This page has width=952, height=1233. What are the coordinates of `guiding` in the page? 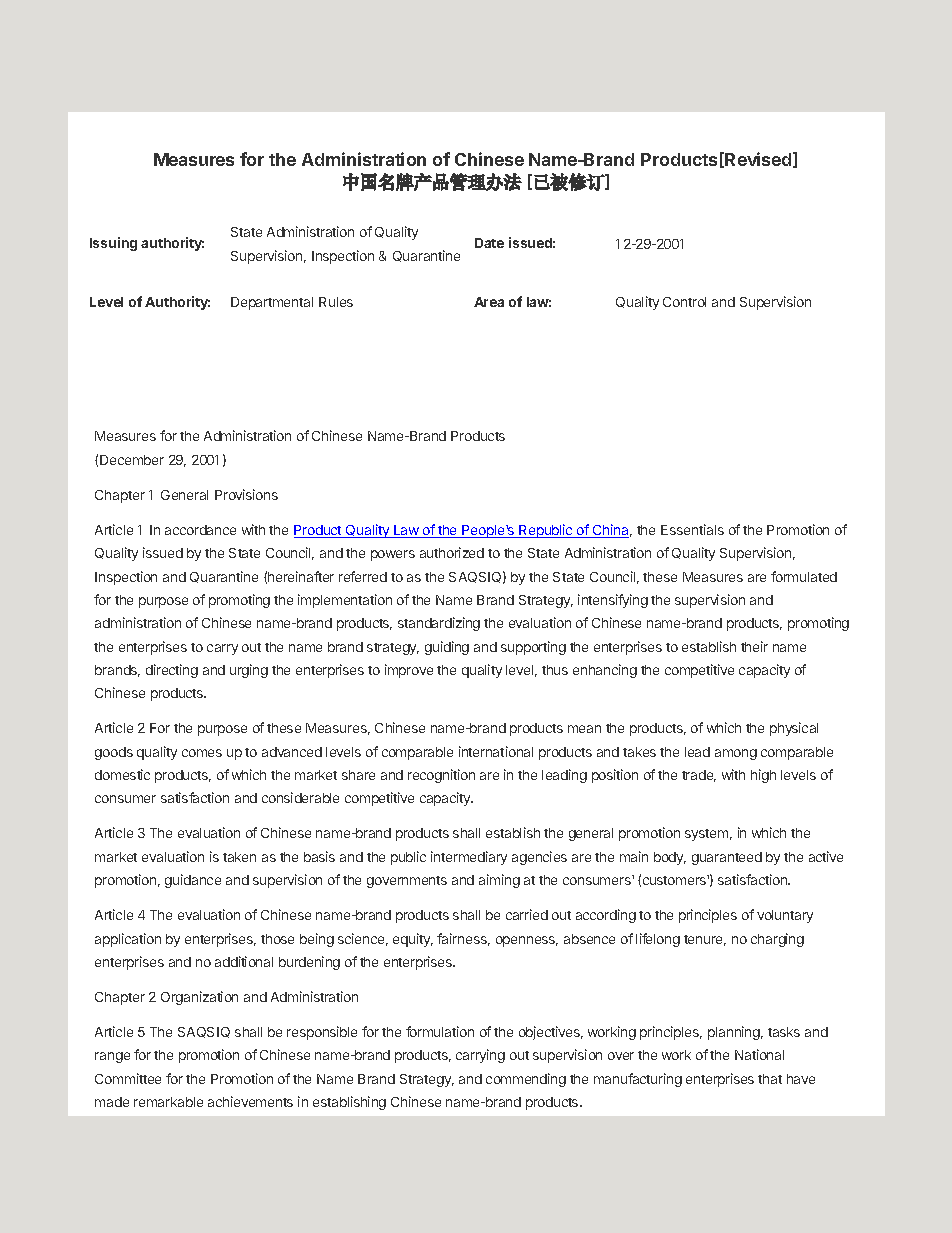 It's located at (447, 648).
